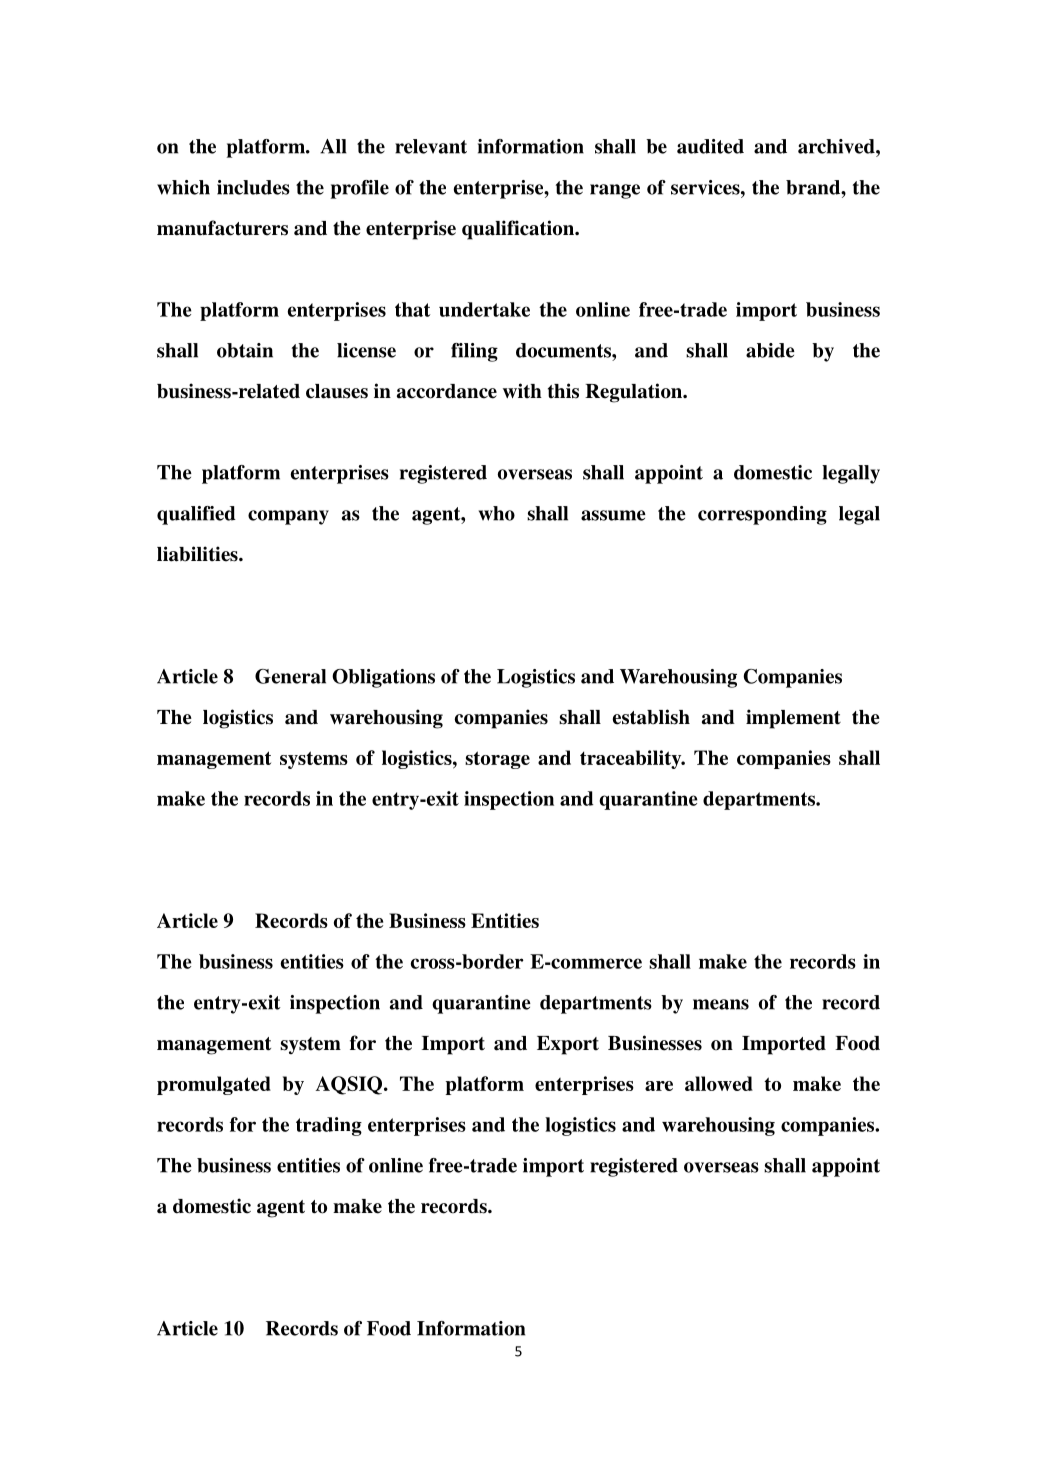  What do you see at coordinates (214, 1085) in the page?
I see `promulgated` at bounding box center [214, 1085].
